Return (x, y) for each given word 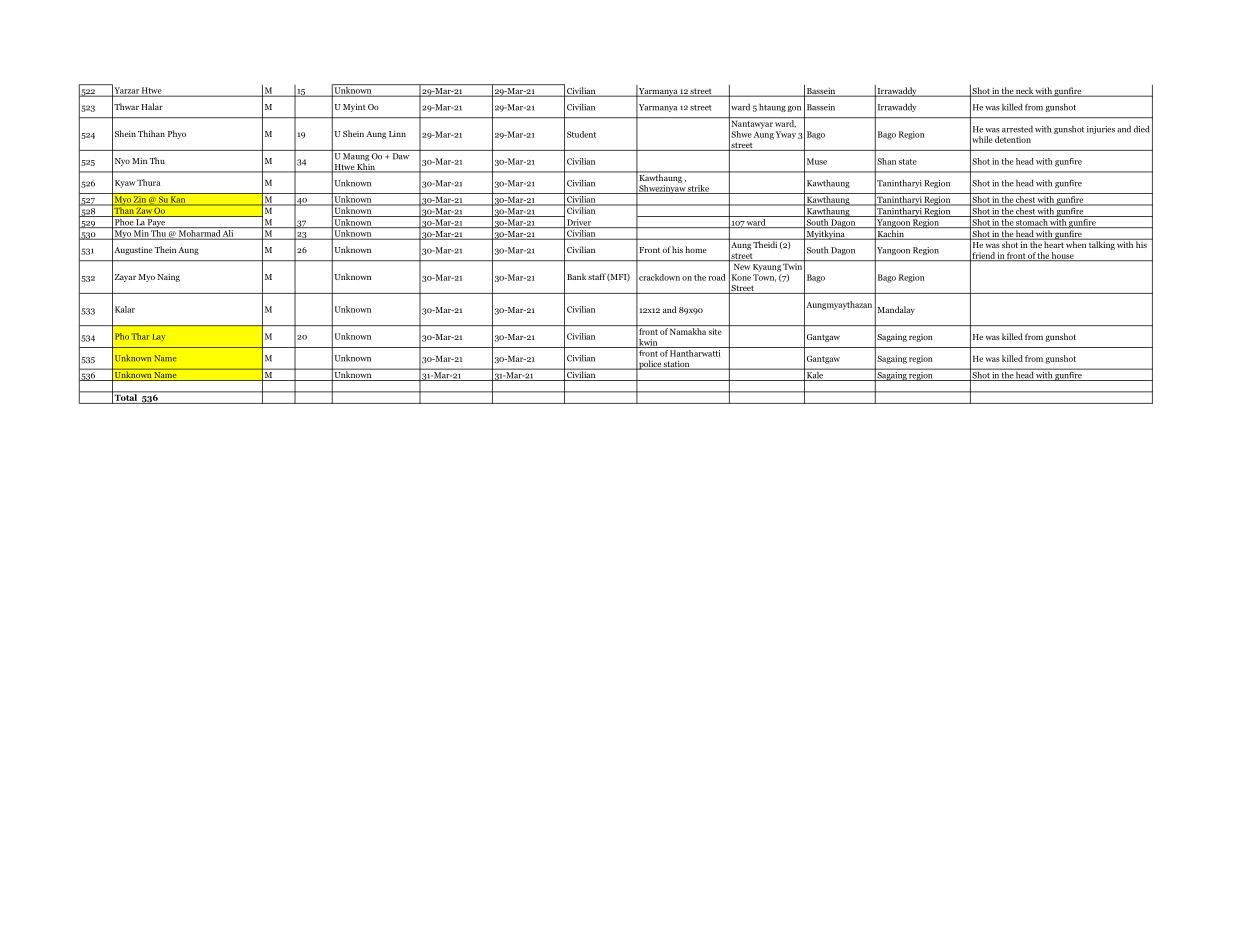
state (908, 162)
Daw (401, 156)
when (1076, 243)
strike (698, 189)
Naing (168, 278)
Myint (354, 107)
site (715, 331)
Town (764, 278)
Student (581, 134)
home (696, 249)
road (717, 277)
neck (1024, 91)
